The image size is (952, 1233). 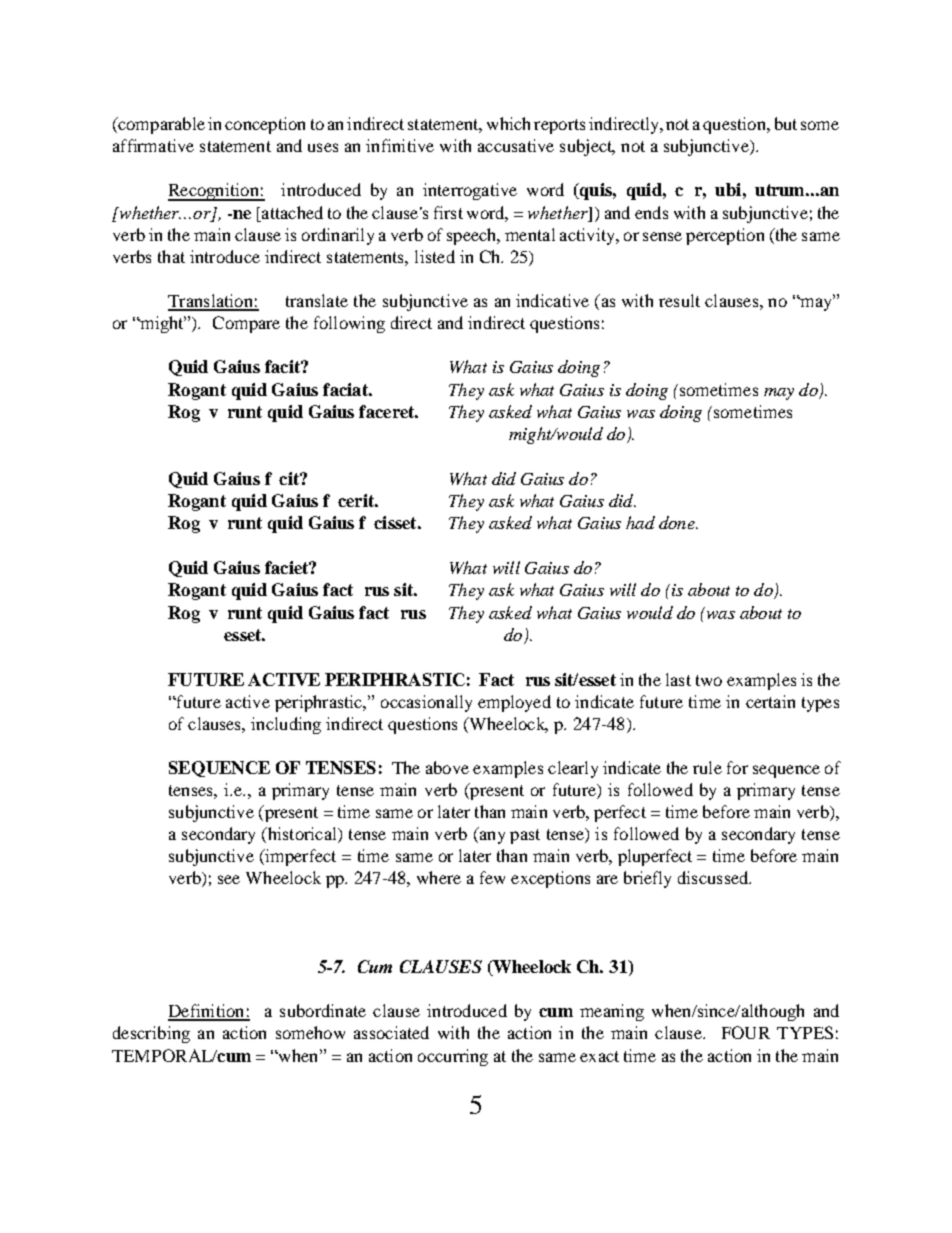 I want to click on including, so click(x=286, y=725).
